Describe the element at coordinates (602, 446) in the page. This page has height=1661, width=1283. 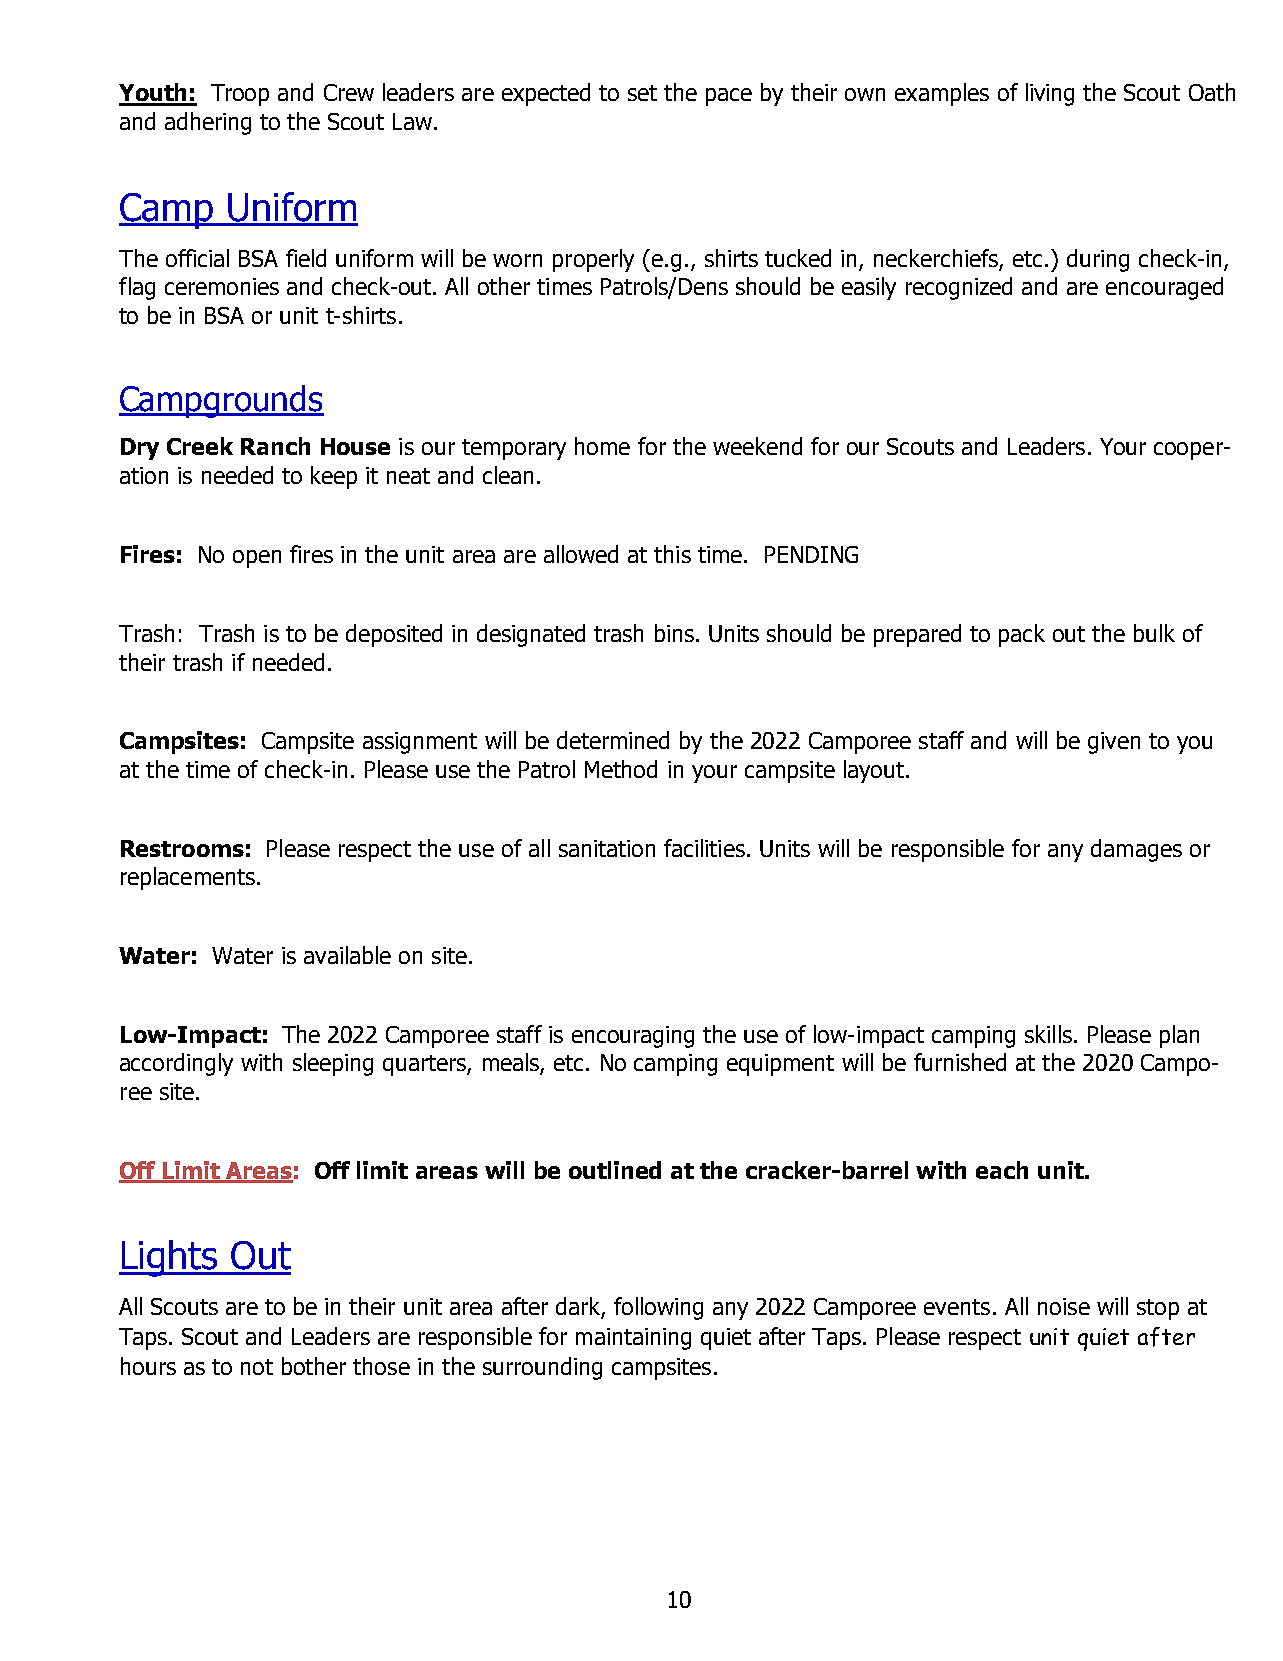
I see `home` at that location.
